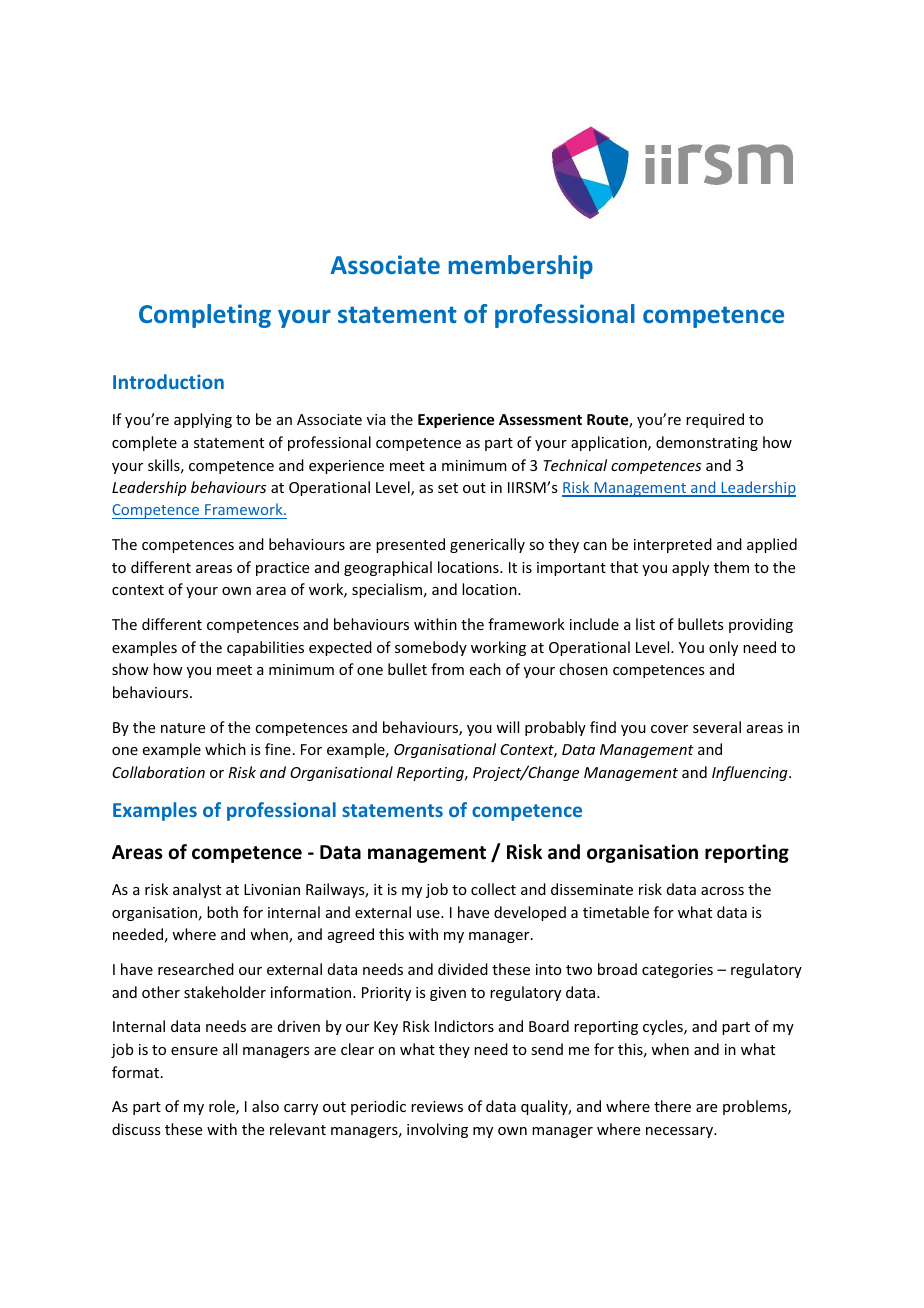 This screenshot has height=1308, width=924. Describe the element at coordinates (205, 316) in the screenshot. I see `Completing` at that location.
